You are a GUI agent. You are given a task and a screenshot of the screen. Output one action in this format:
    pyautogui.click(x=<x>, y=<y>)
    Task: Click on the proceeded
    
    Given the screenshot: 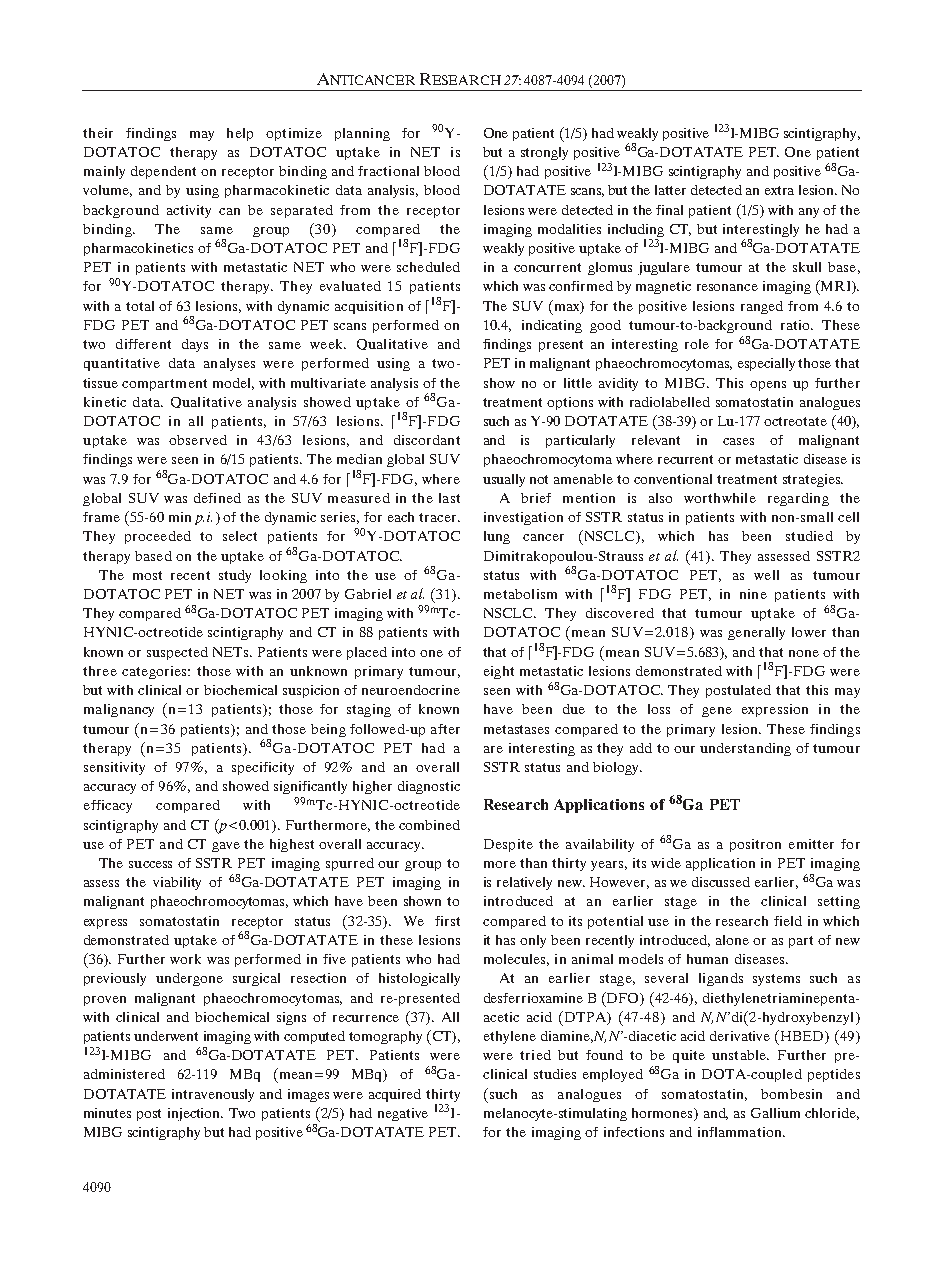 What is the action you would take?
    pyautogui.click(x=158, y=537)
